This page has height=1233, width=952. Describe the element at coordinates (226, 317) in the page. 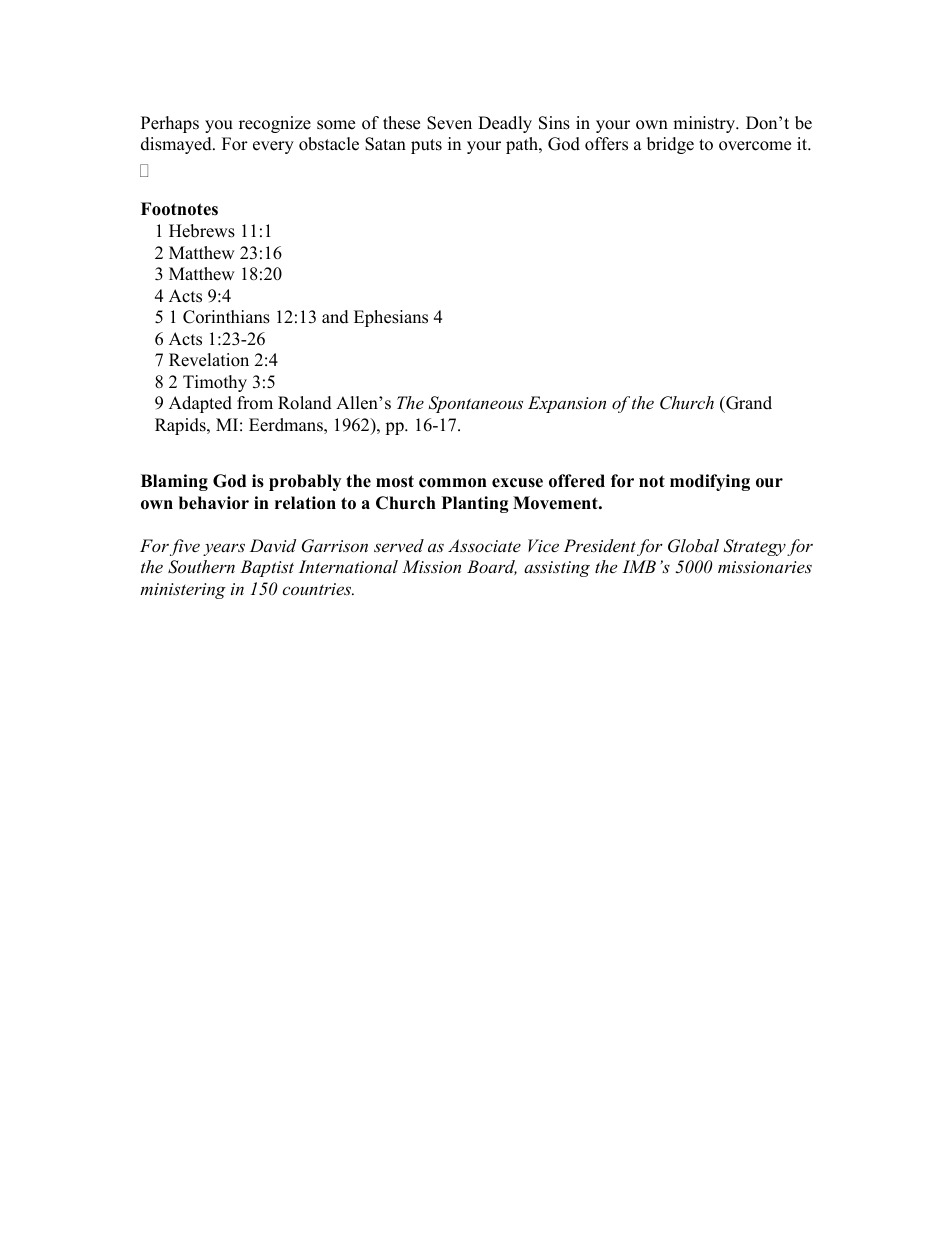

I see `Corinthians` at that location.
